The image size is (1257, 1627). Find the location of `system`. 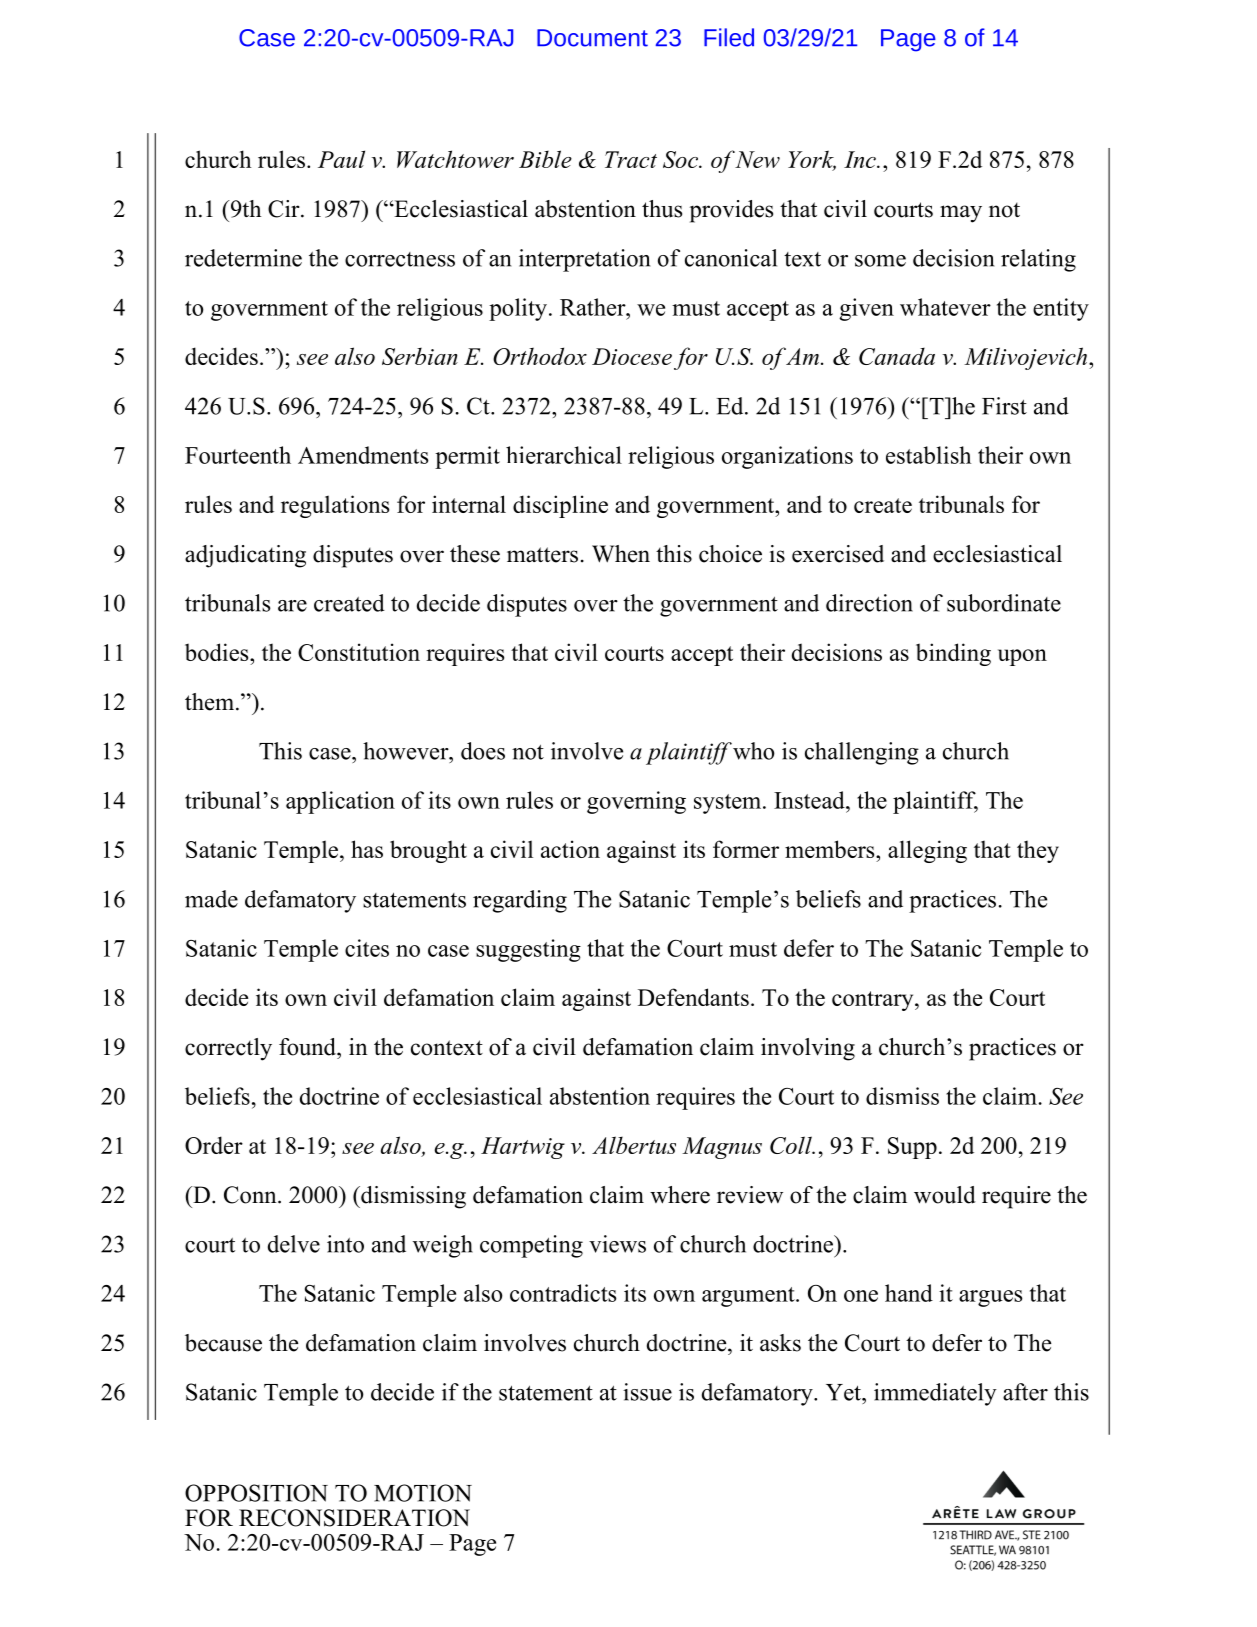

system is located at coordinates (729, 804).
